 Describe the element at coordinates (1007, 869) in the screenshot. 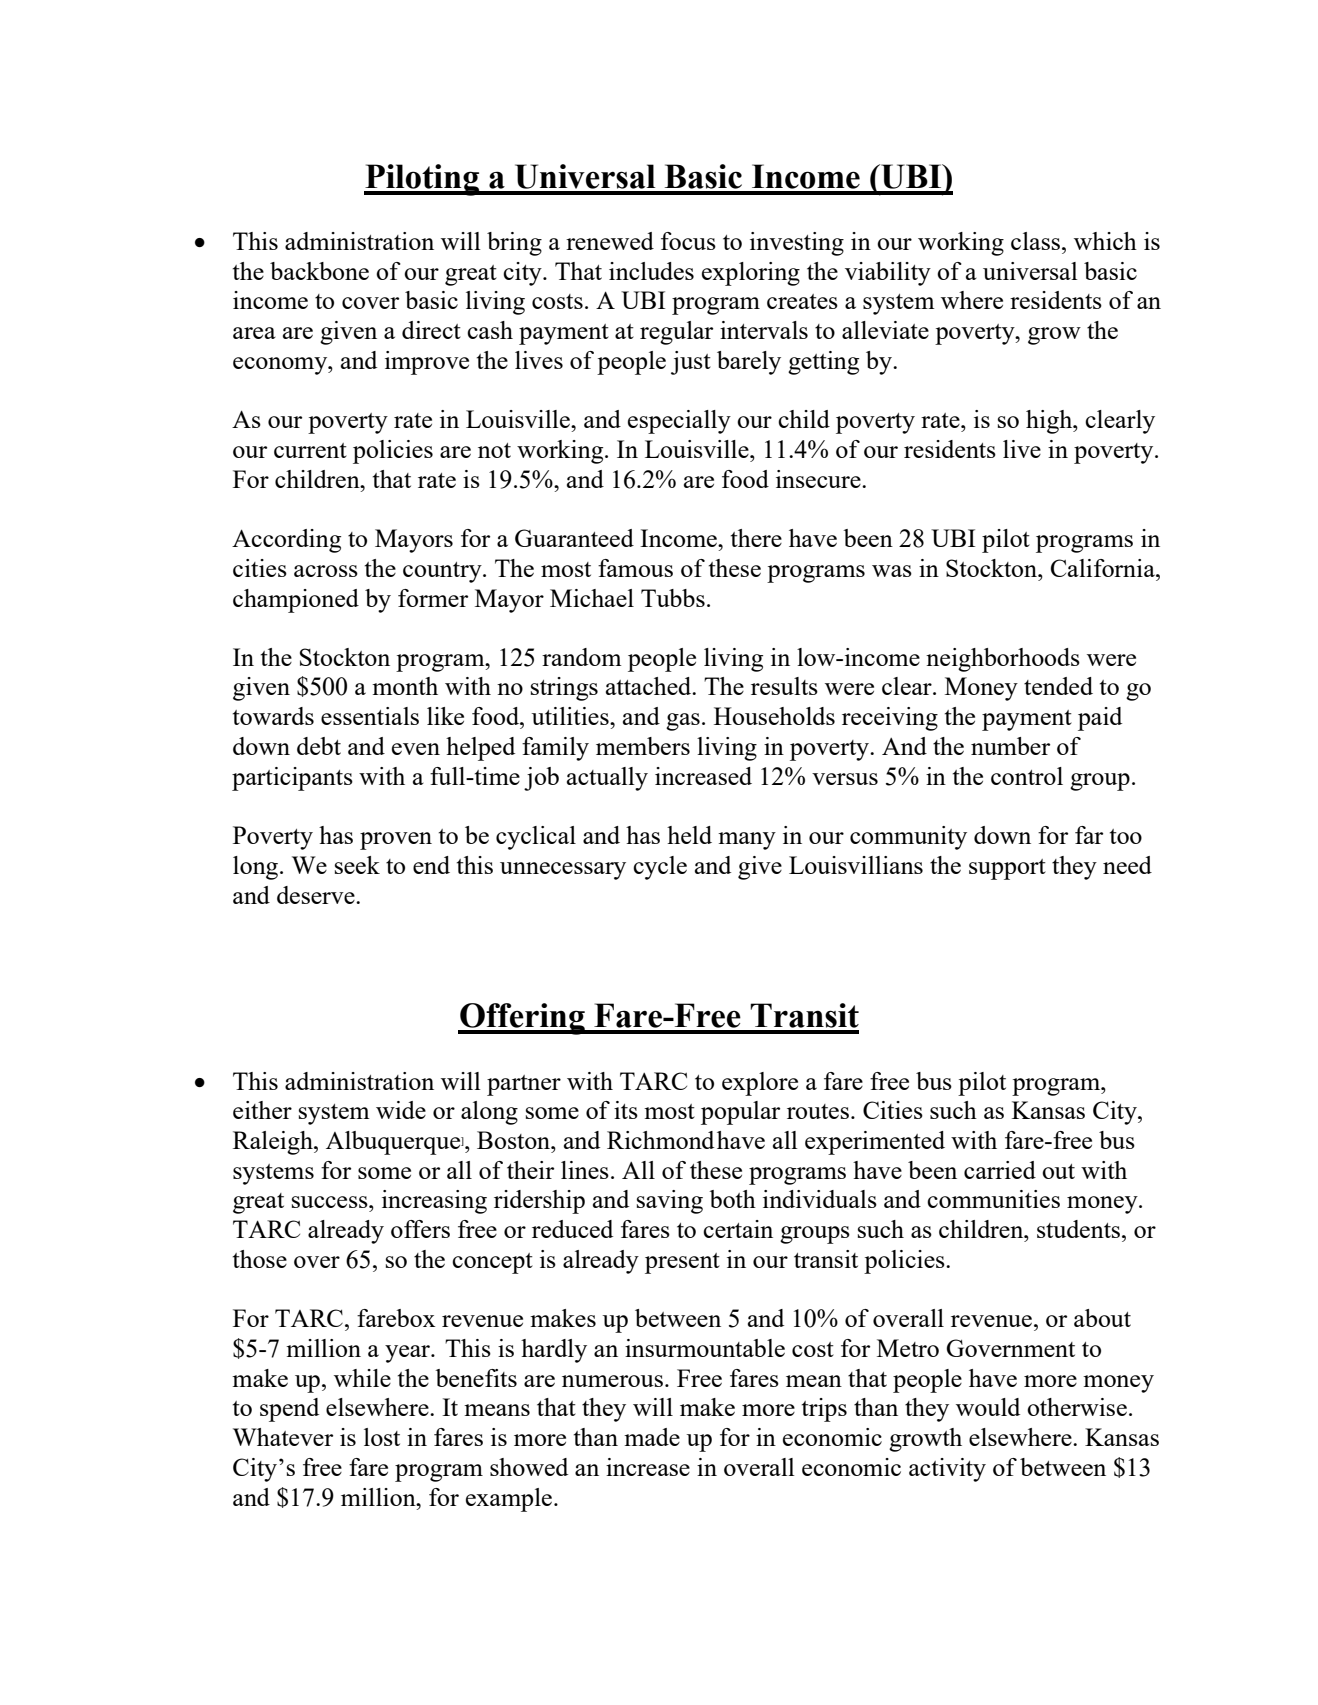

I see `support` at that location.
